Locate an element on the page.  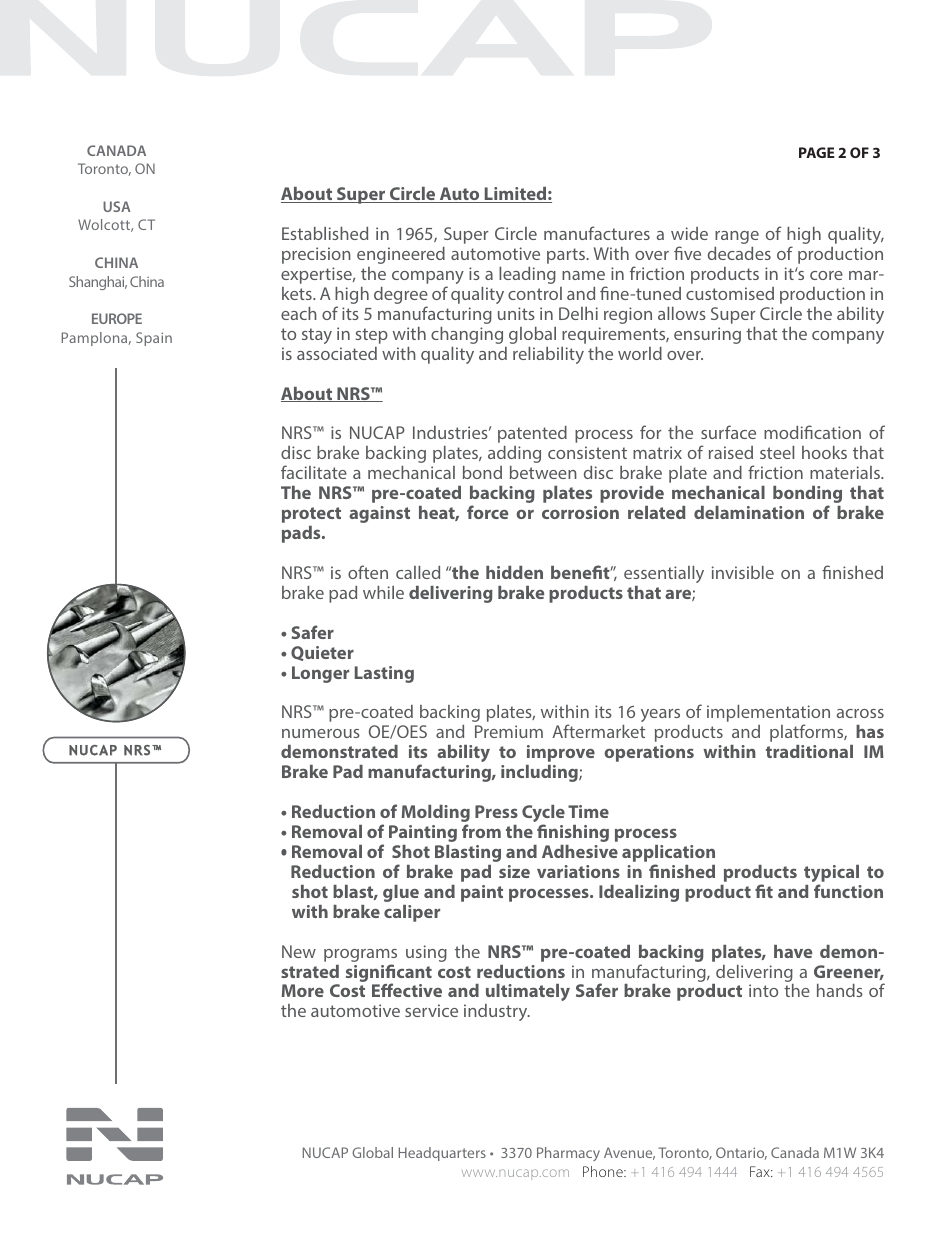
Spain is located at coordinates (154, 339).
